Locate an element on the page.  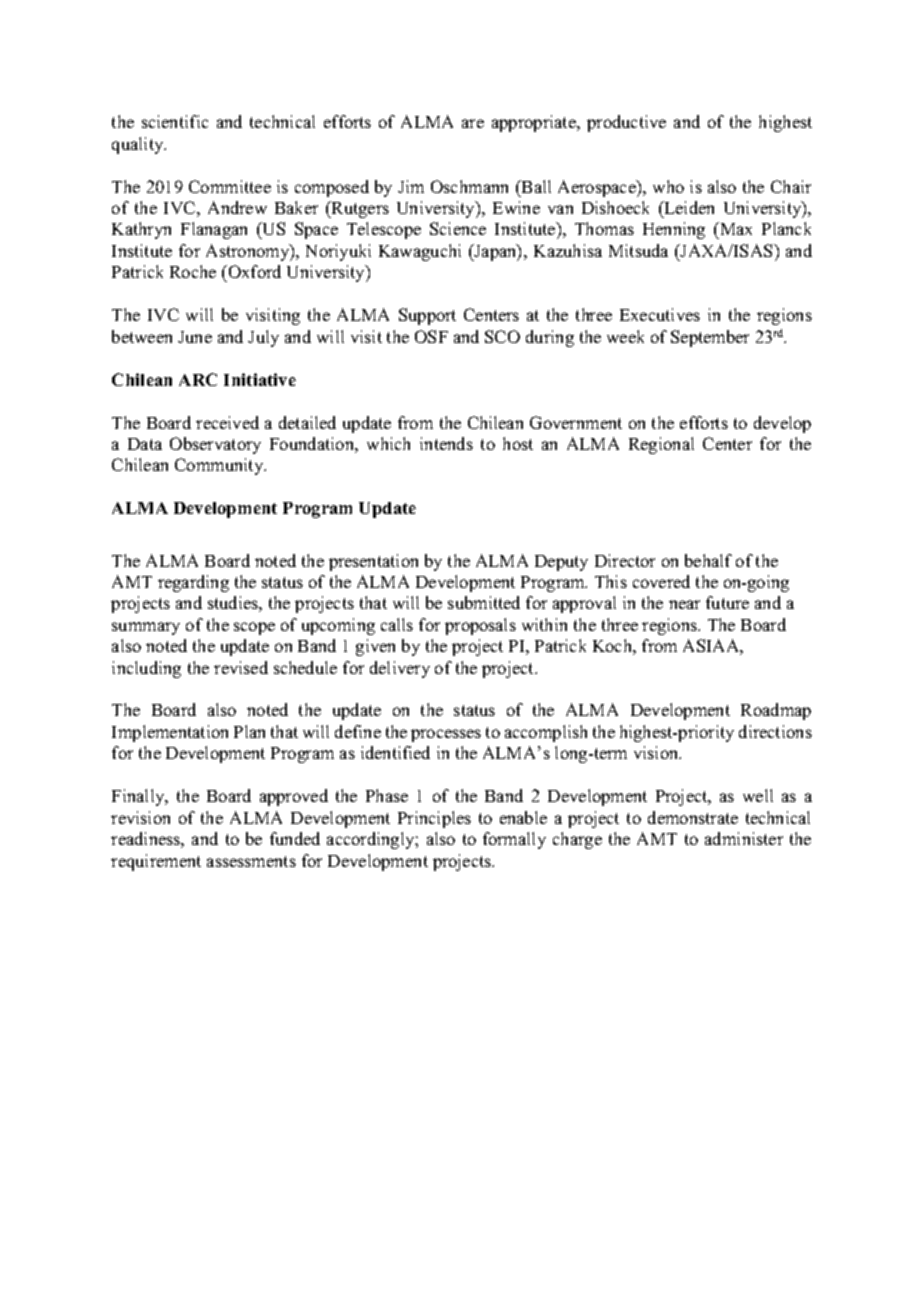
administer is located at coordinates (744, 838).
